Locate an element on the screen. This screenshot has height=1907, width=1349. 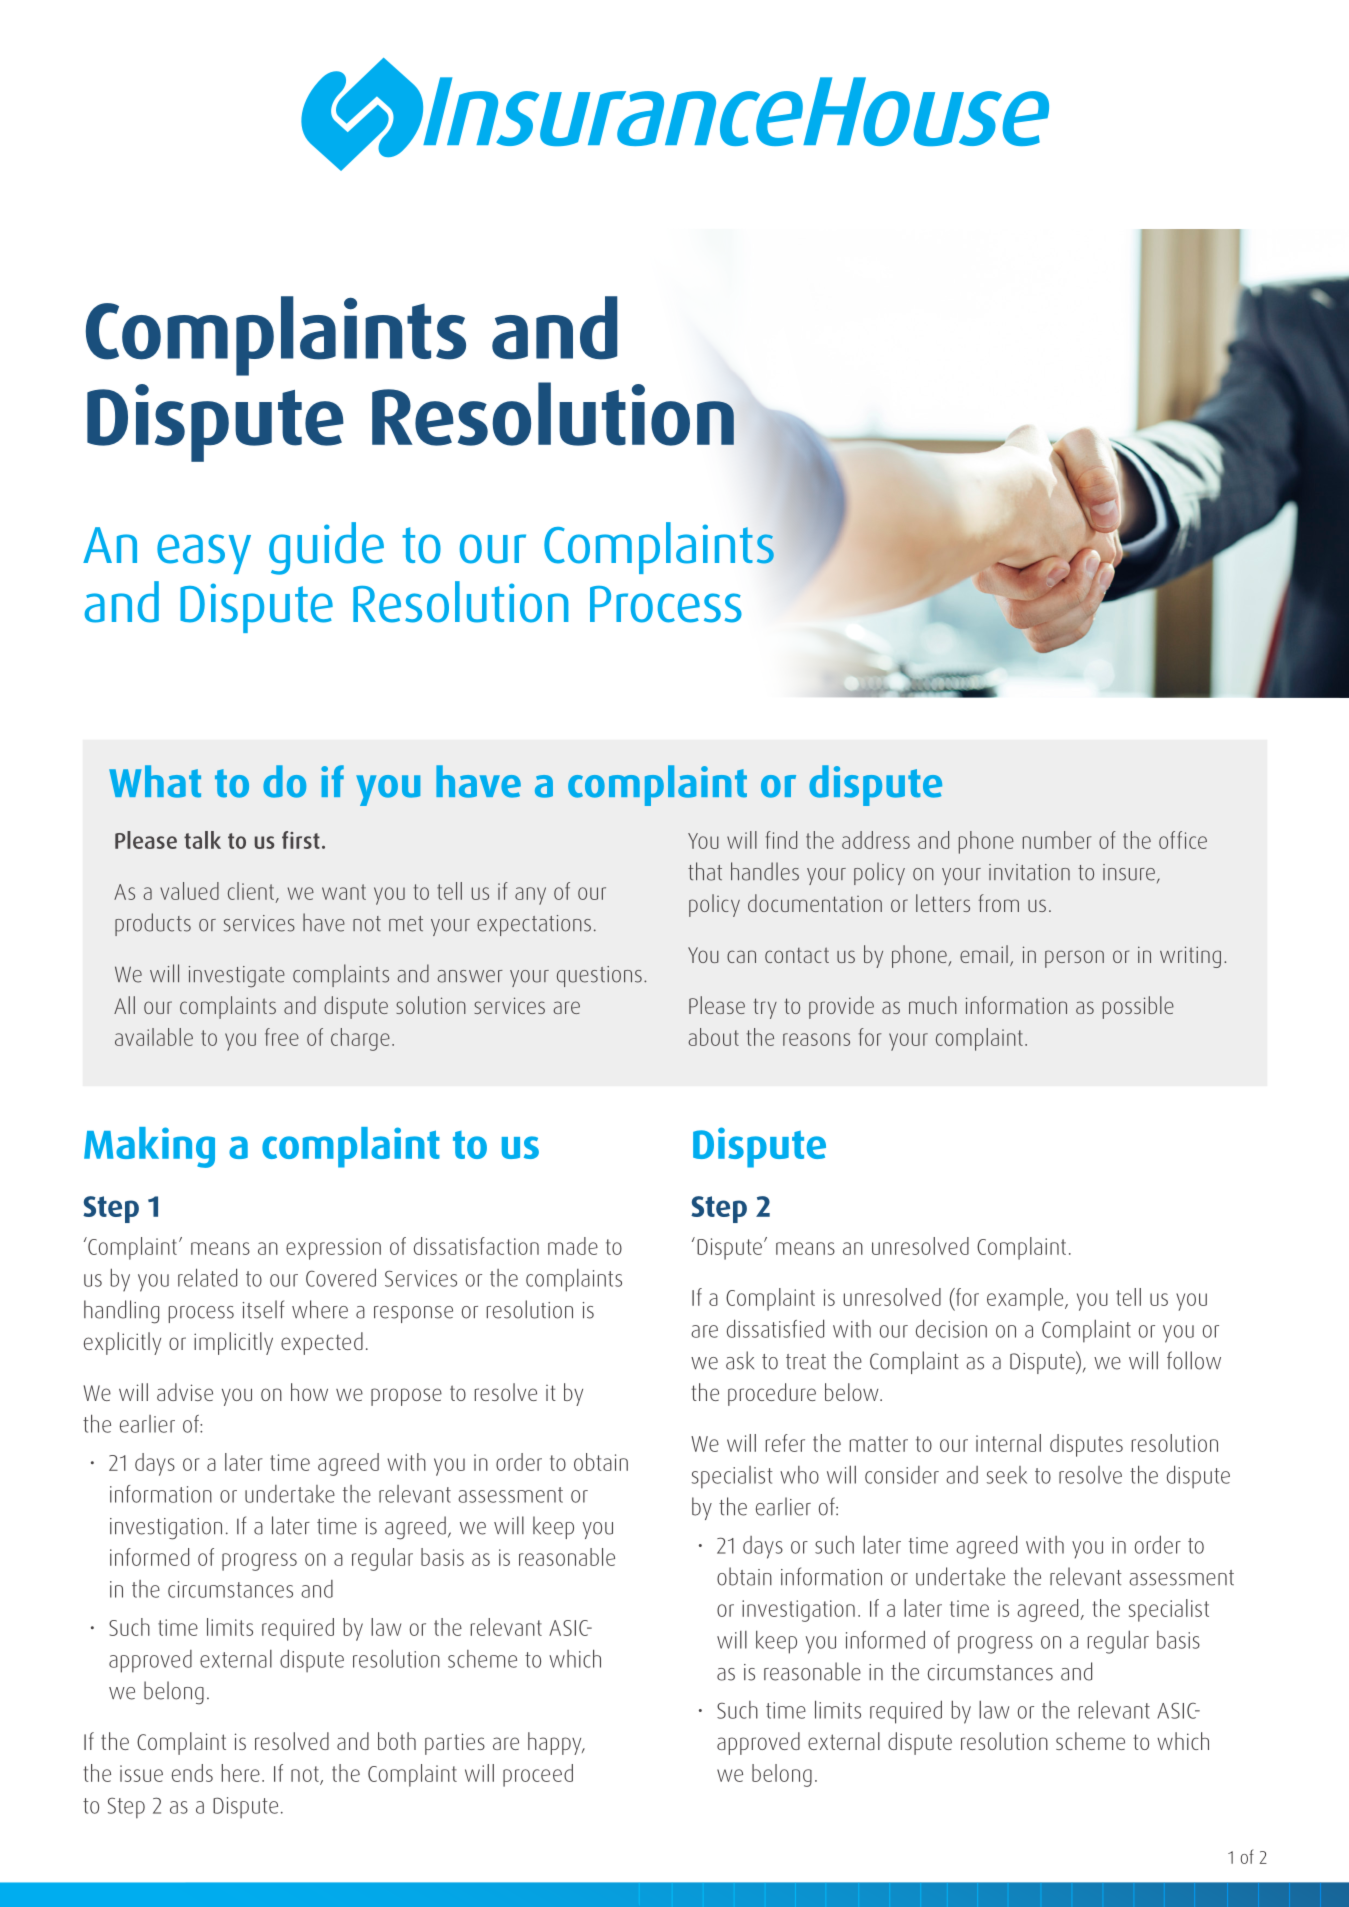
that is located at coordinates (705, 871).
